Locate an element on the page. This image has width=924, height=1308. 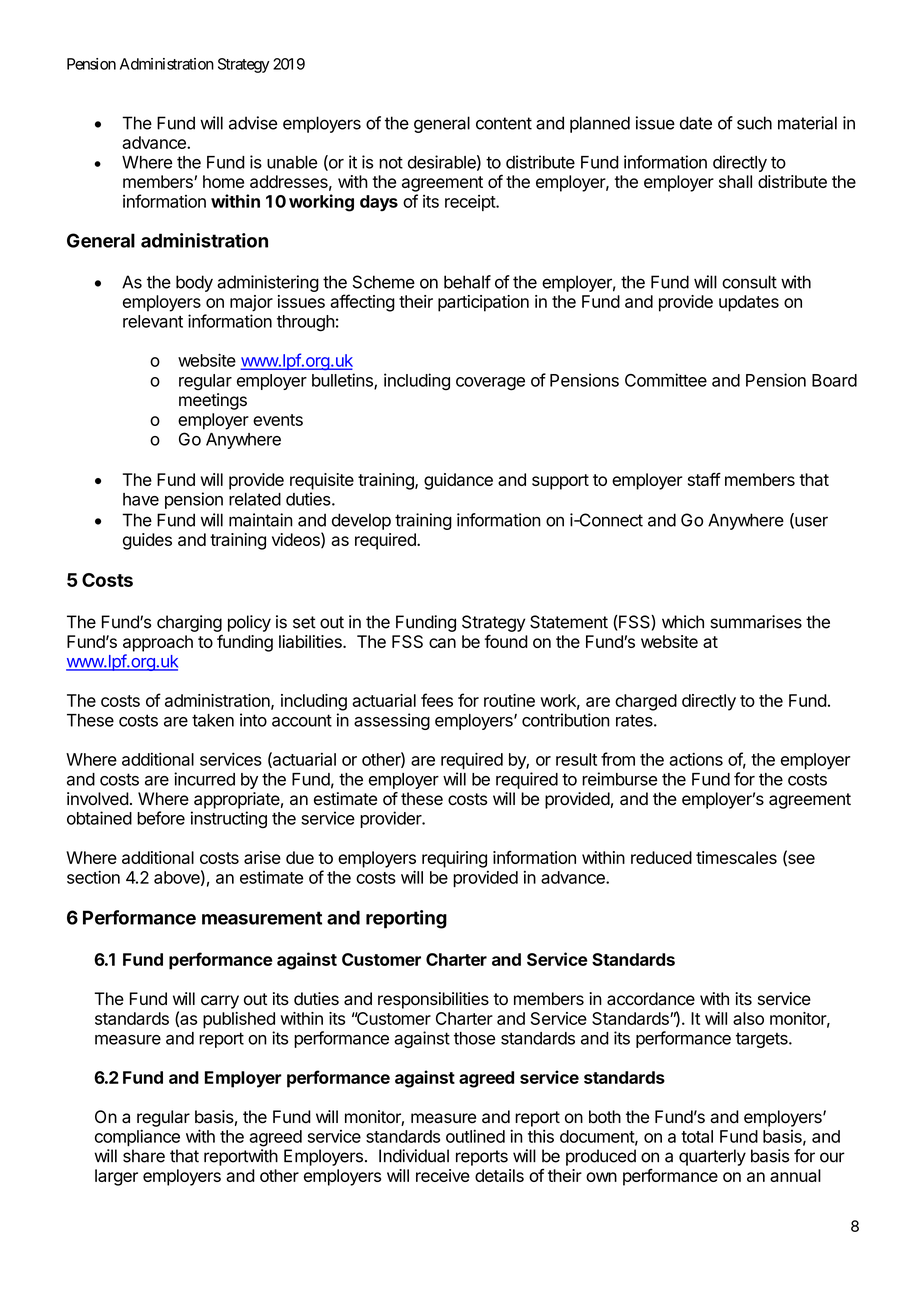
home is located at coordinates (223, 181).
